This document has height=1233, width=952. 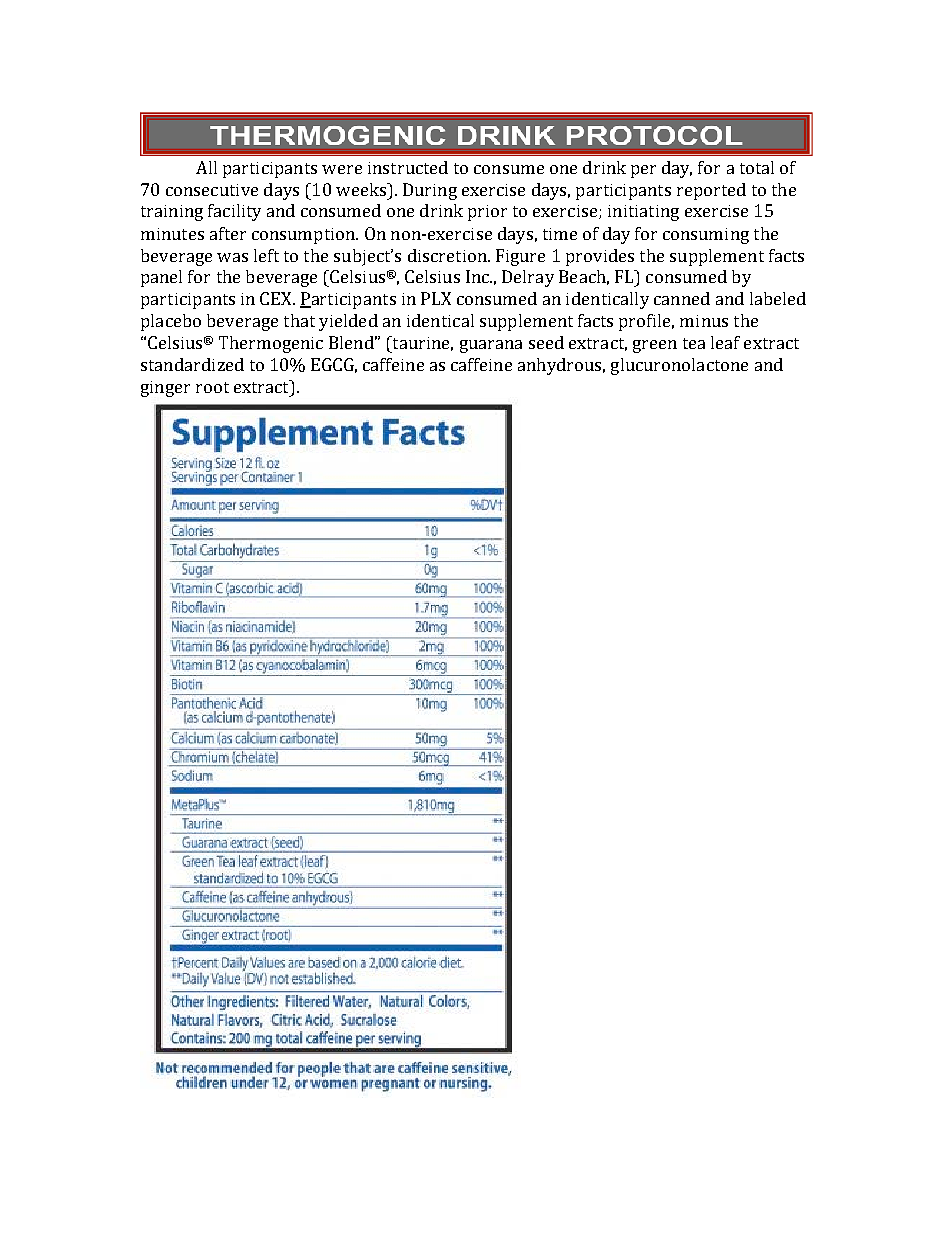 I want to click on minus, so click(x=704, y=321).
